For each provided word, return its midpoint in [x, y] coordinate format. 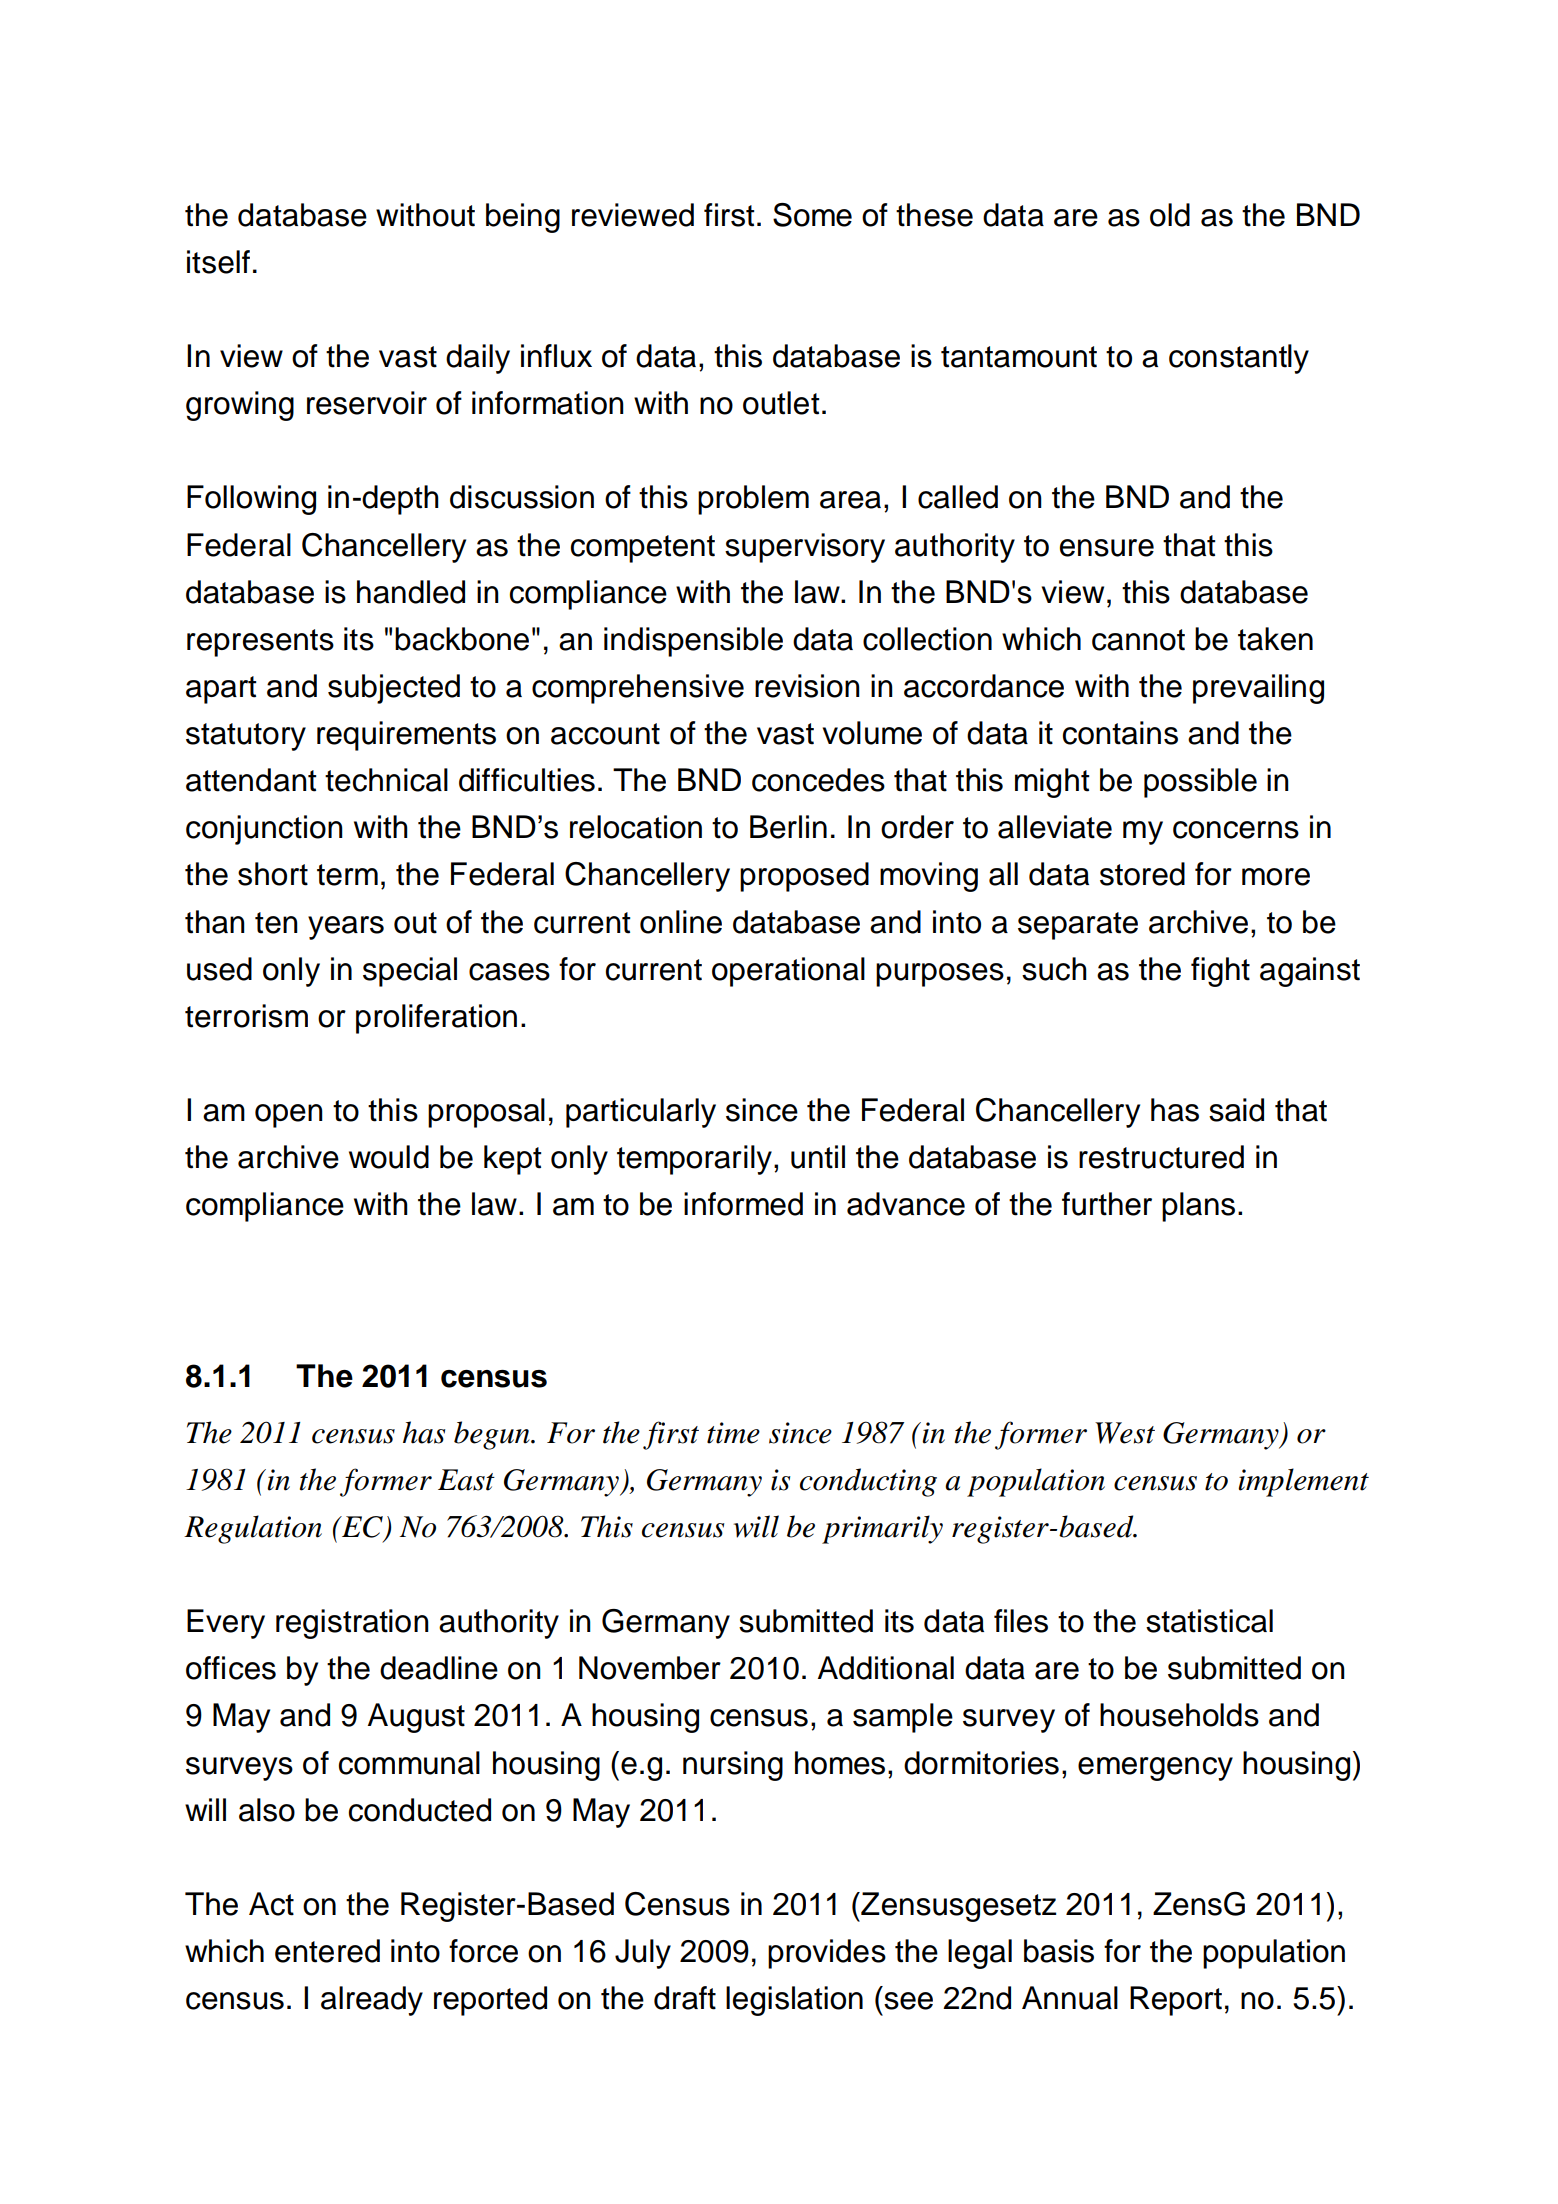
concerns [1236, 830]
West [1125, 1433]
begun [493, 1435]
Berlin [788, 827]
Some [812, 215]
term [347, 875]
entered [327, 1951]
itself [218, 262]
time [733, 1433]
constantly [1239, 359]
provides [827, 1954]
